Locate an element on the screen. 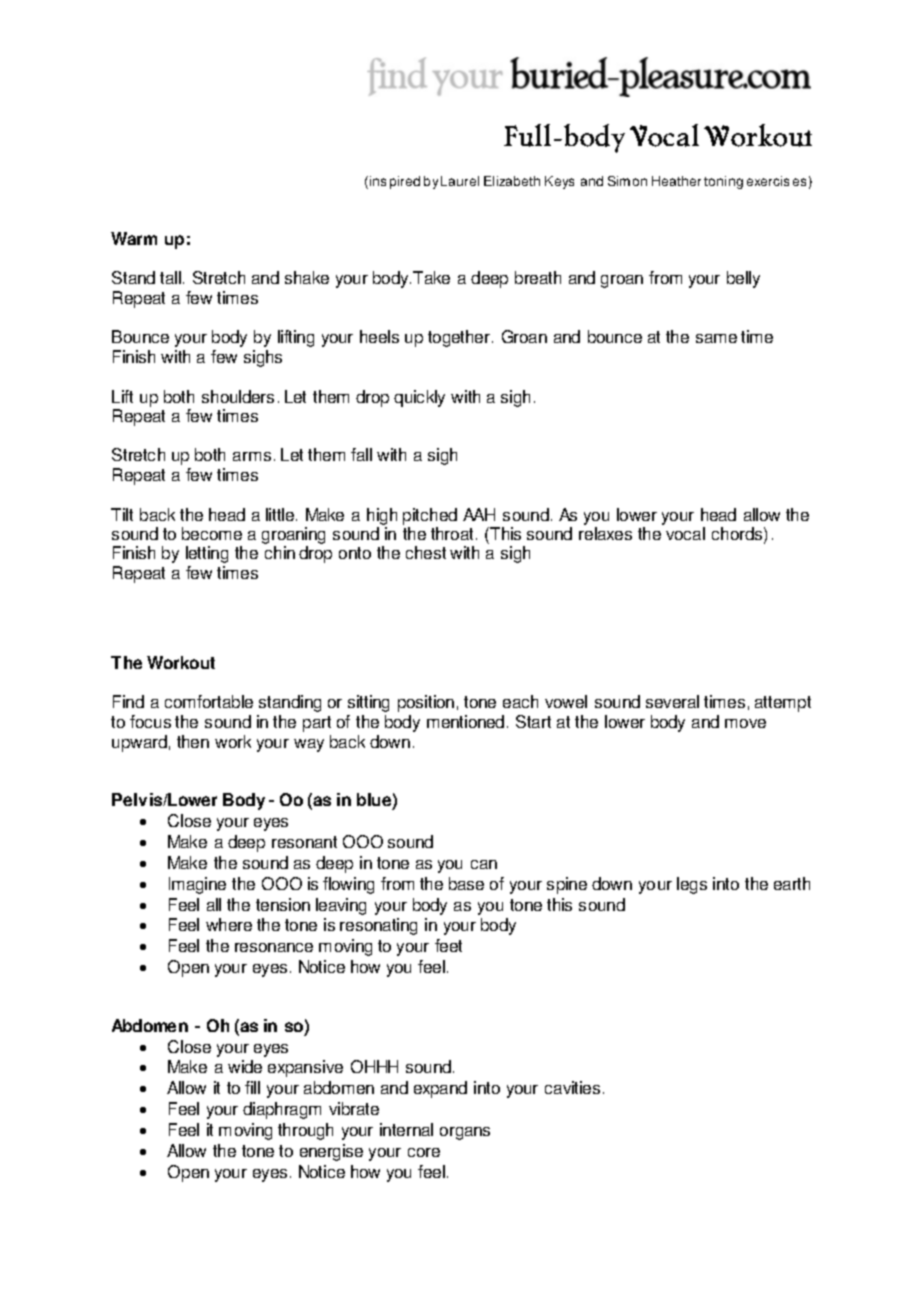 This screenshot has height=1308, width=924. Imagine is located at coordinates (197, 885).
